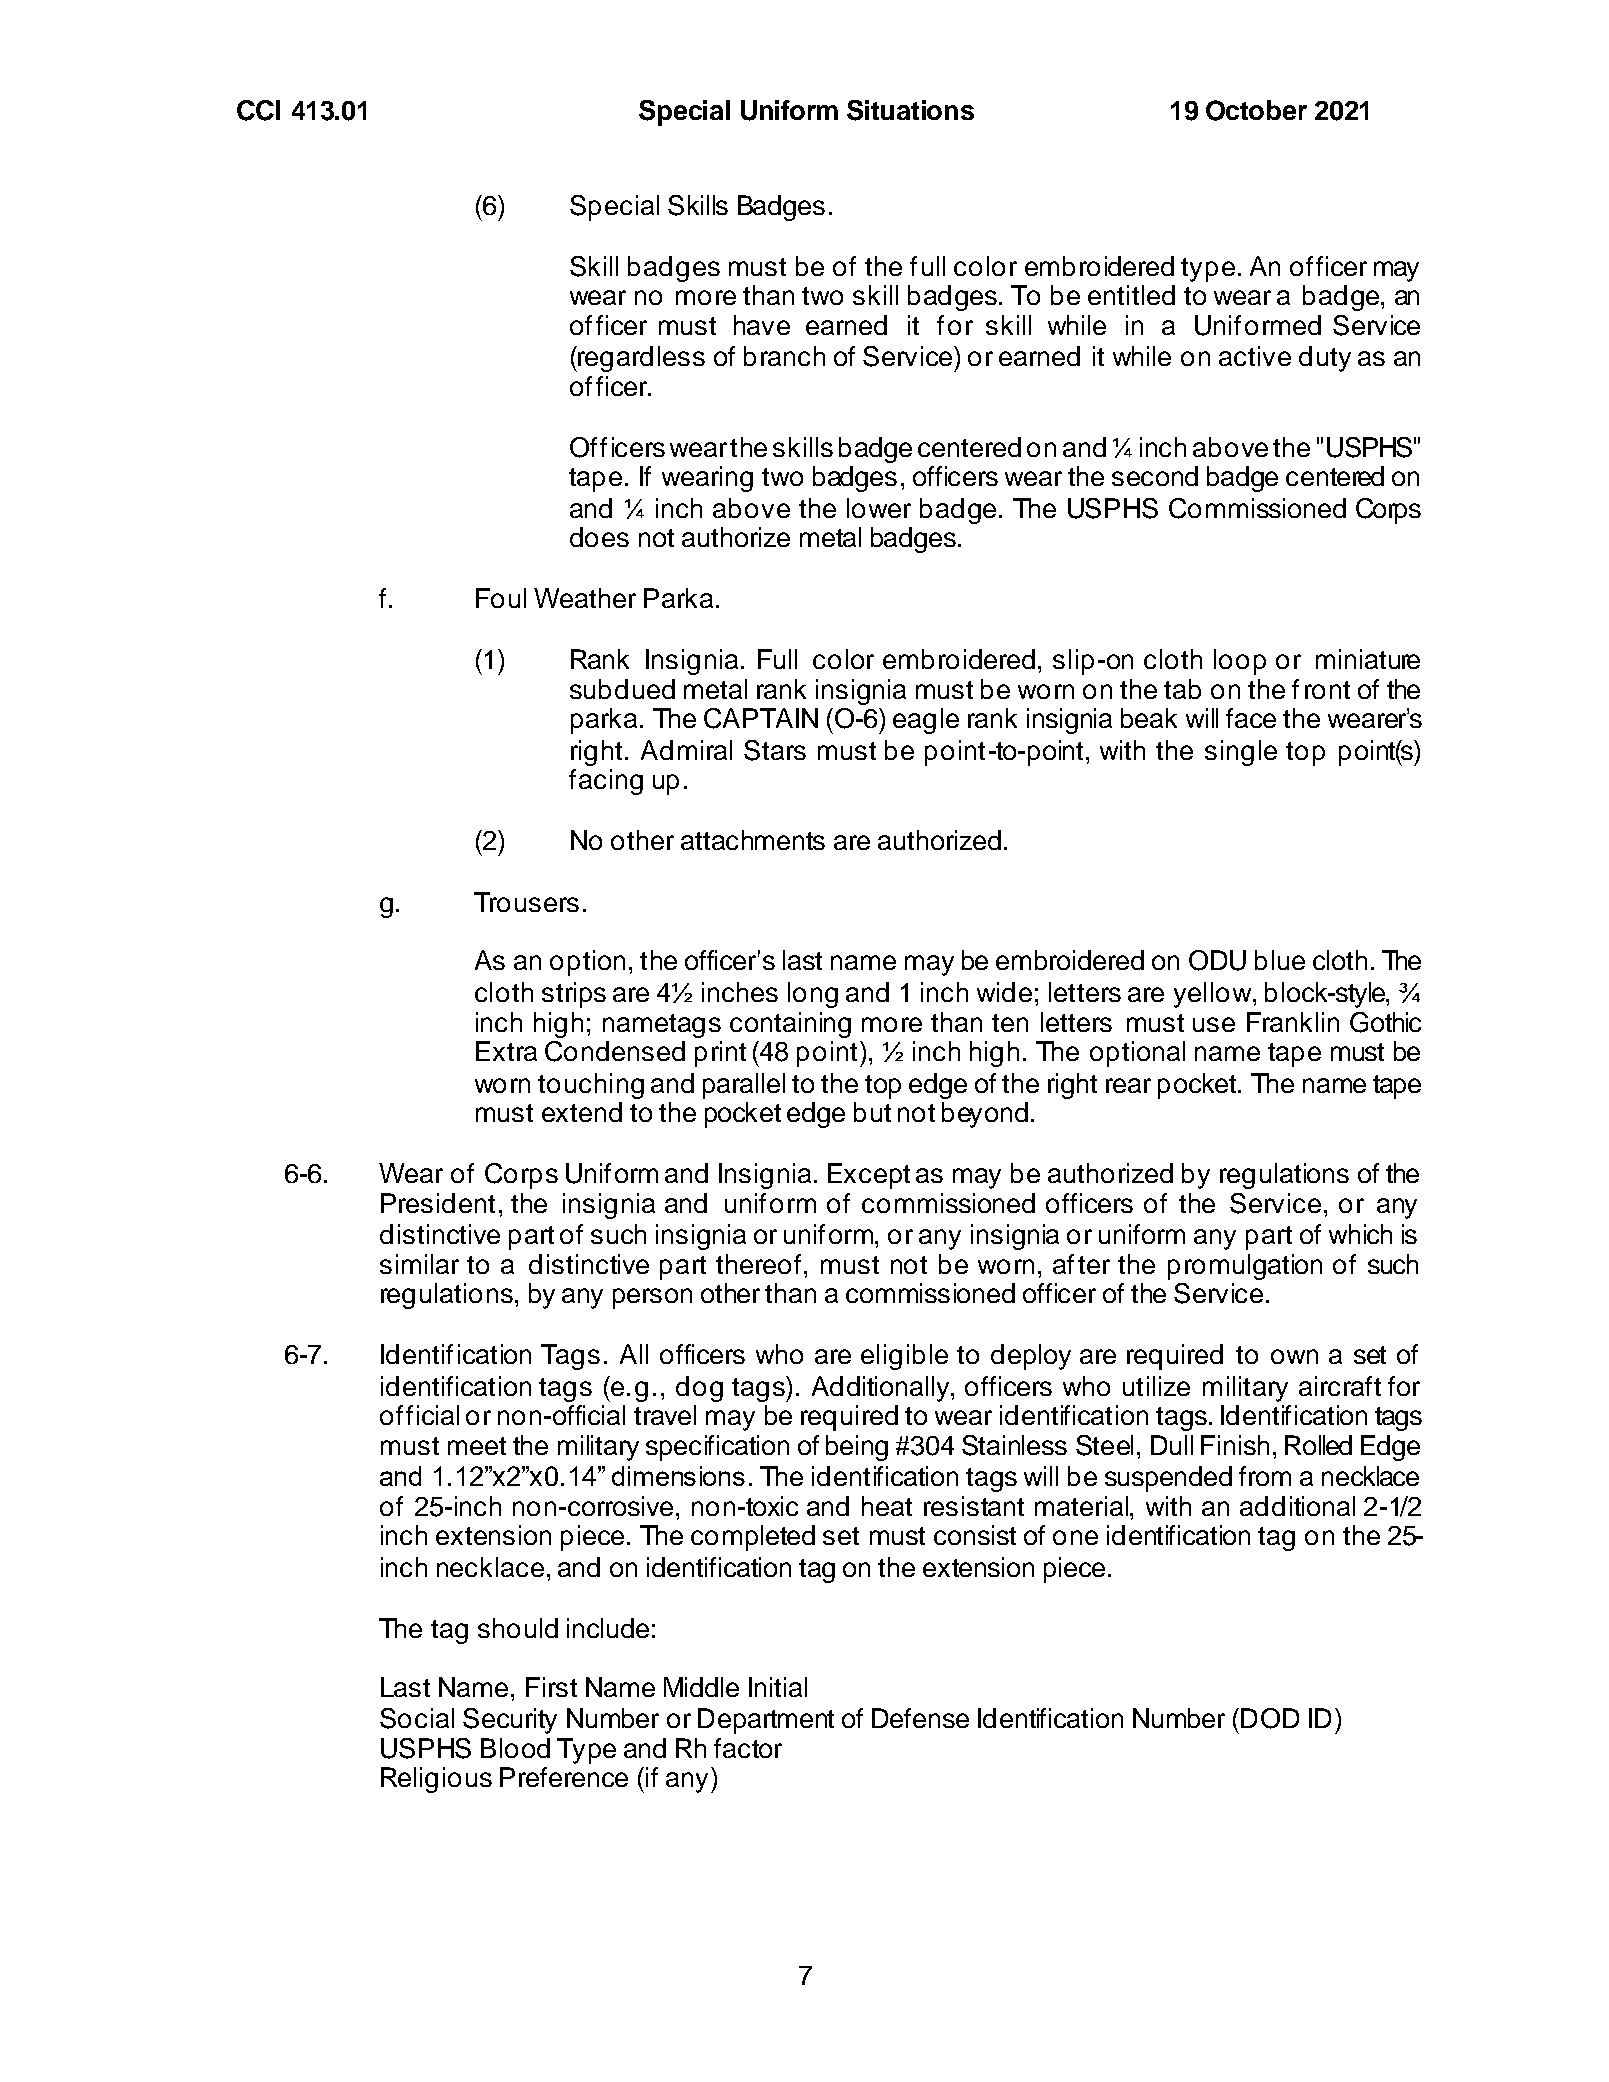 This screenshot has height=2082, width=1609. Describe the element at coordinates (879, 508) in the screenshot. I see `lower` at that location.
